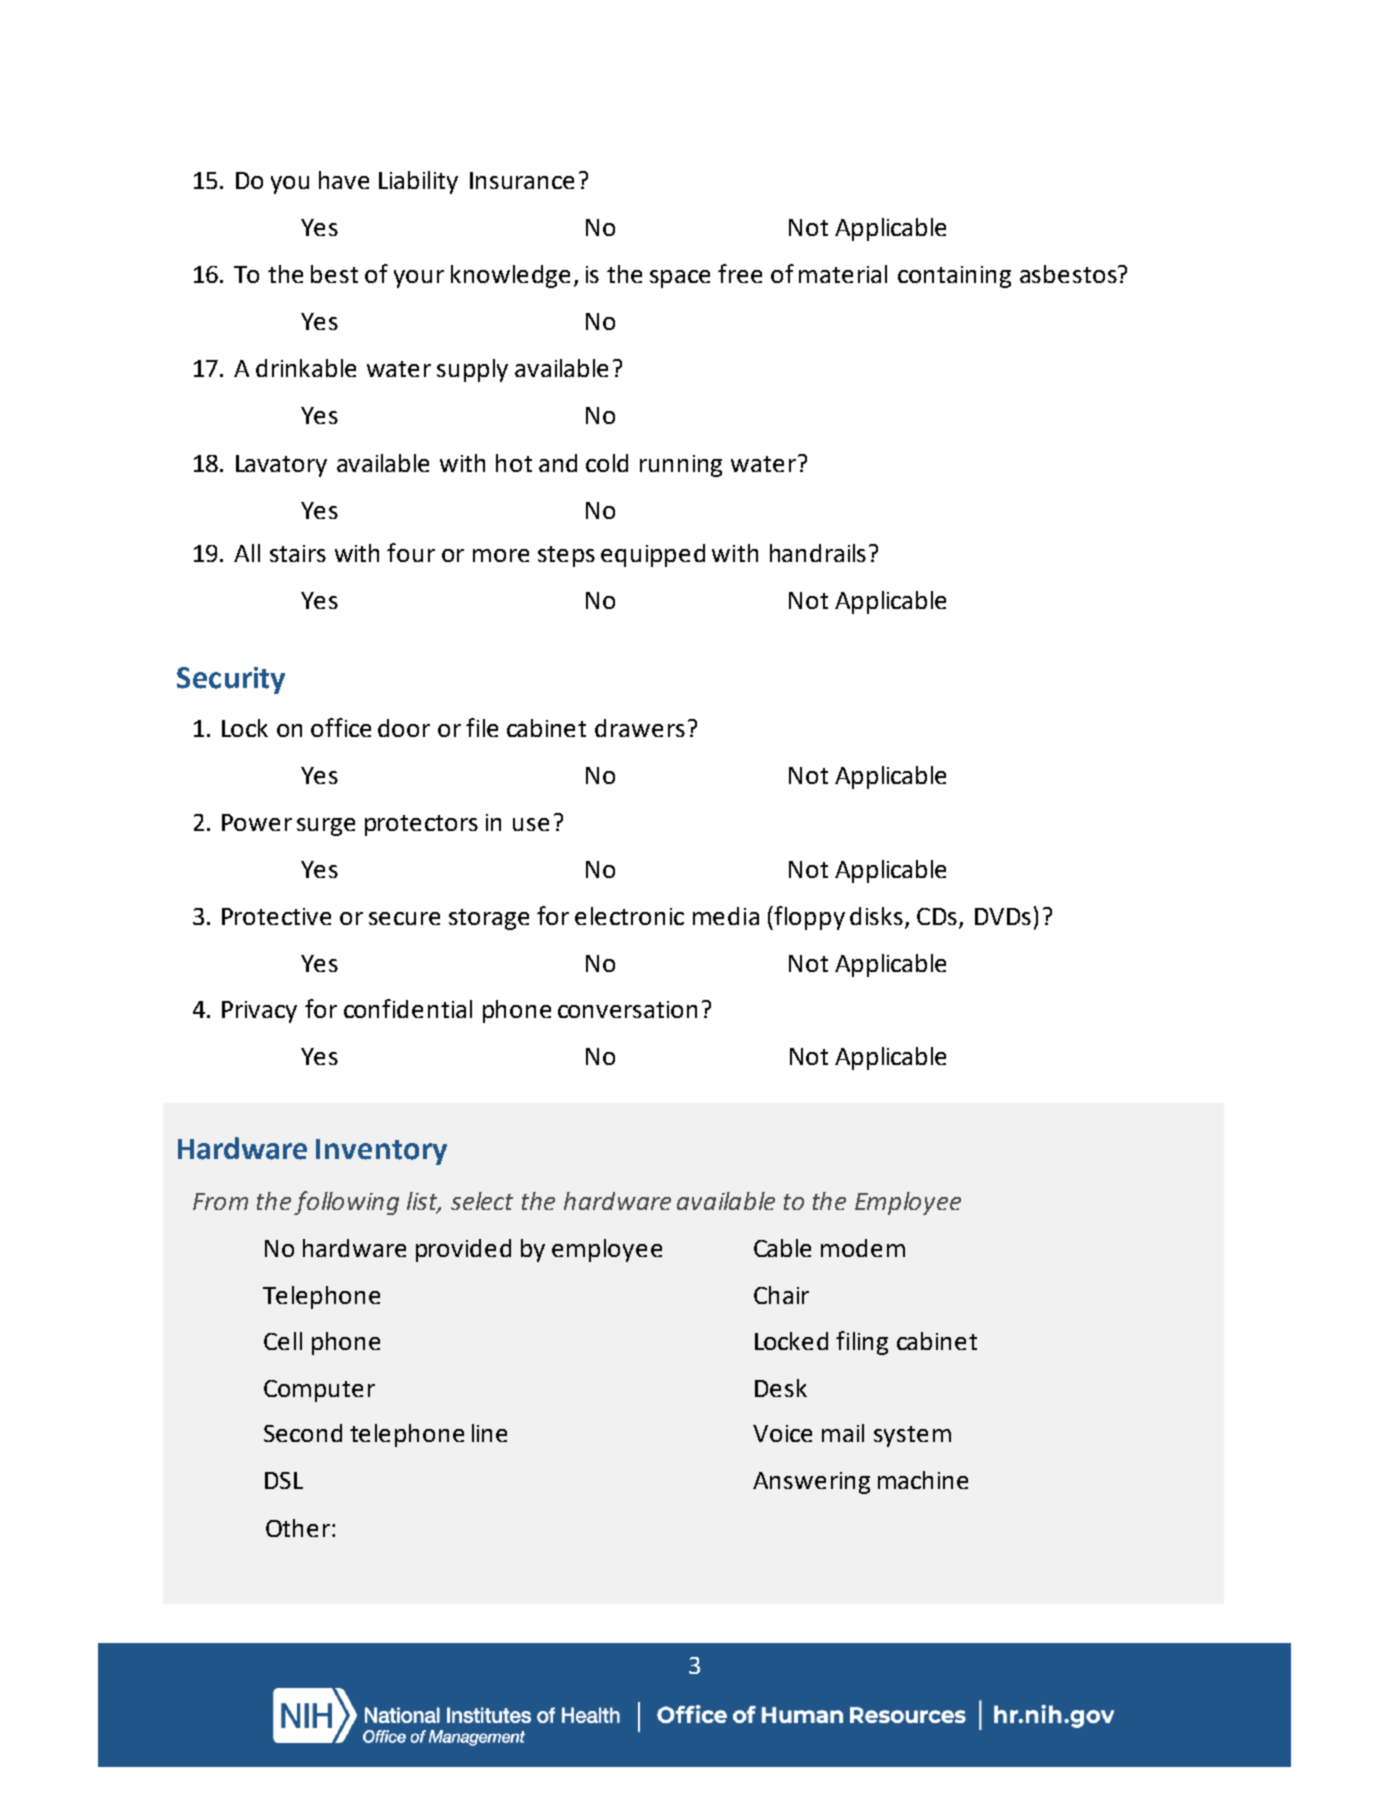 The image size is (1388, 1796). What do you see at coordinates (298, 553) in the document?
I see `stairs` at bounding box center [298, 553].
